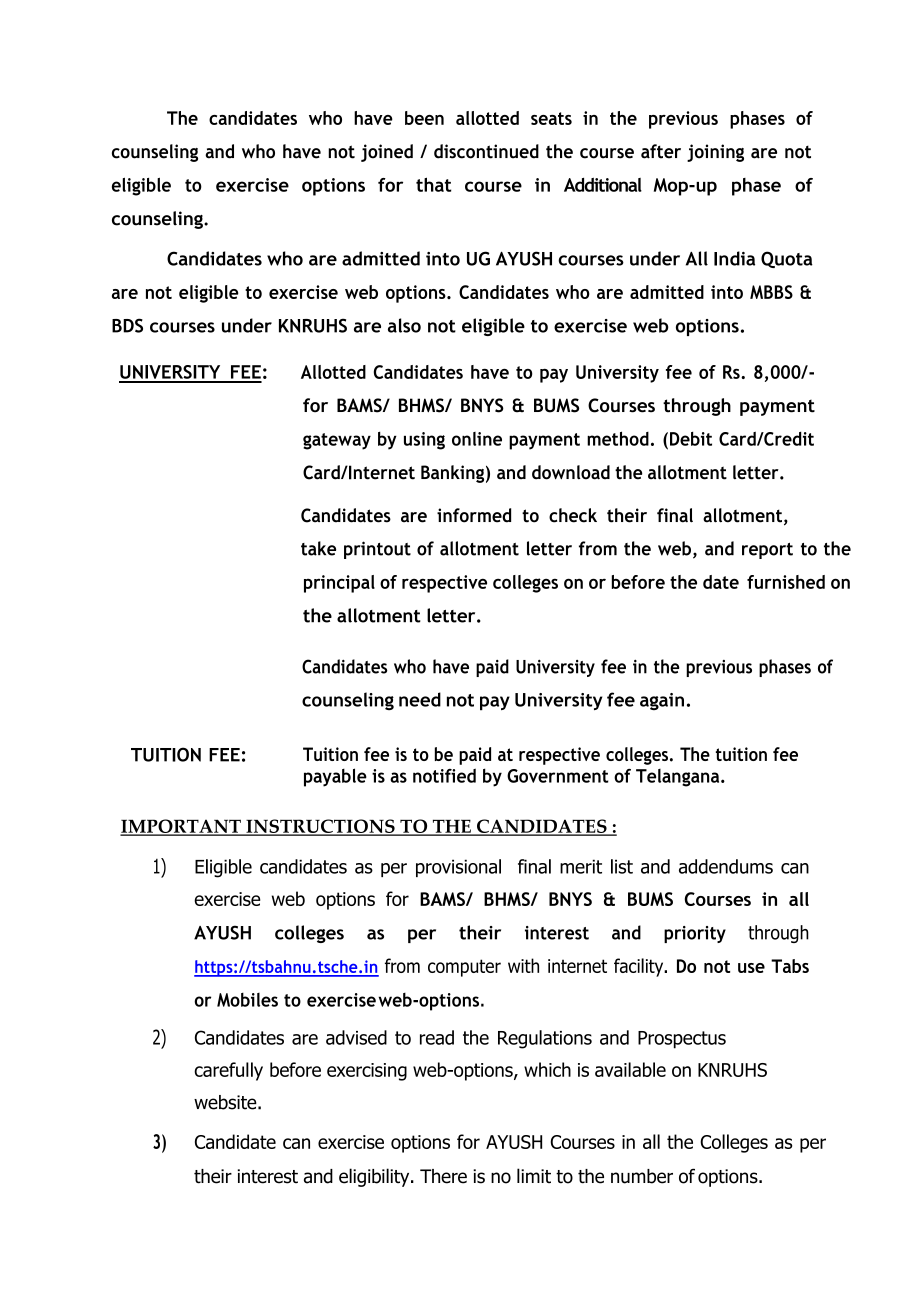  I want to click on IMPORTANT, so click(181, 827).
